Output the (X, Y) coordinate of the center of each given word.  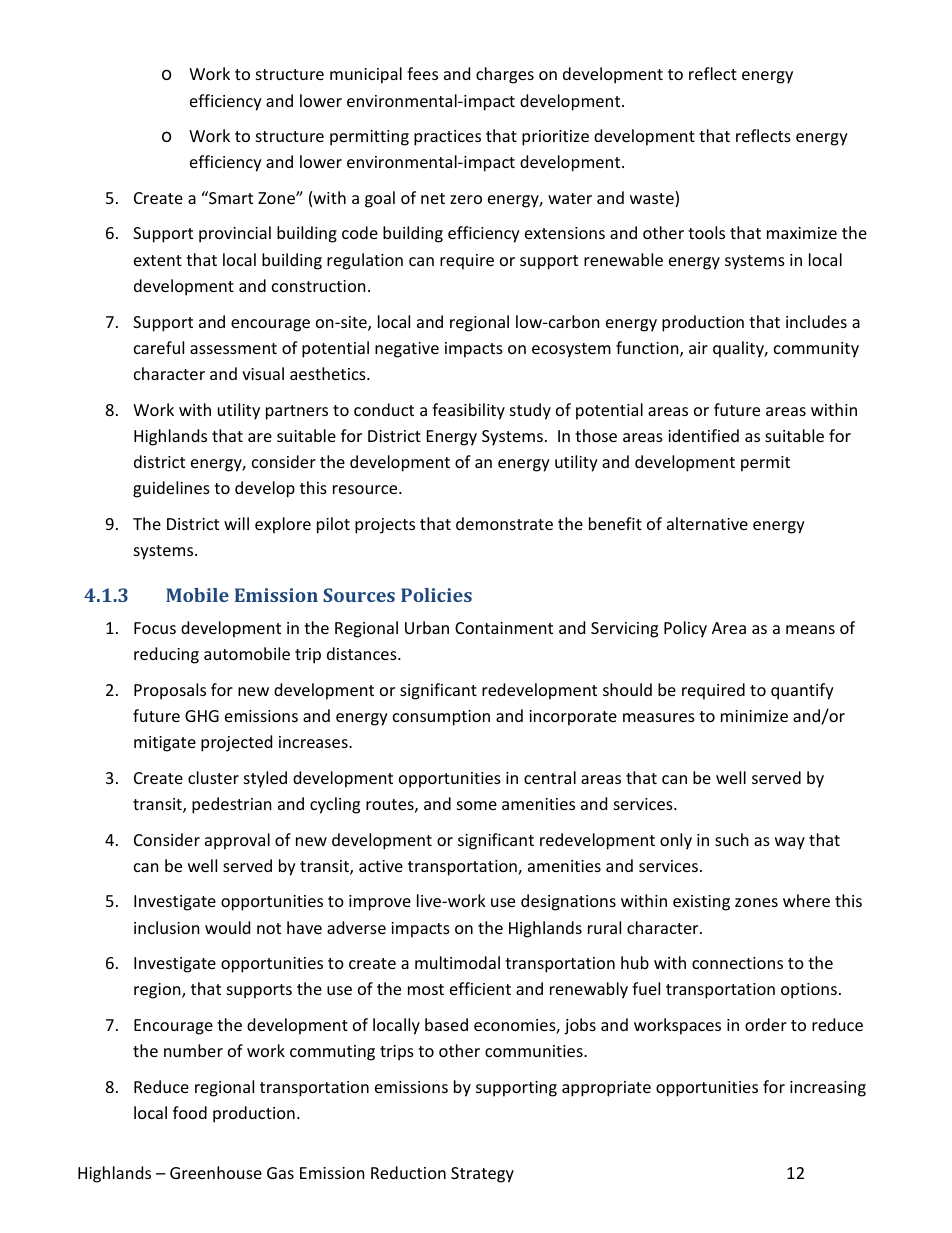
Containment (504, 628)
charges (505, 75)
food (190, 1112)
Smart (230, 197)
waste (653, 199)
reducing (166, 655)
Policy (685, 629)
